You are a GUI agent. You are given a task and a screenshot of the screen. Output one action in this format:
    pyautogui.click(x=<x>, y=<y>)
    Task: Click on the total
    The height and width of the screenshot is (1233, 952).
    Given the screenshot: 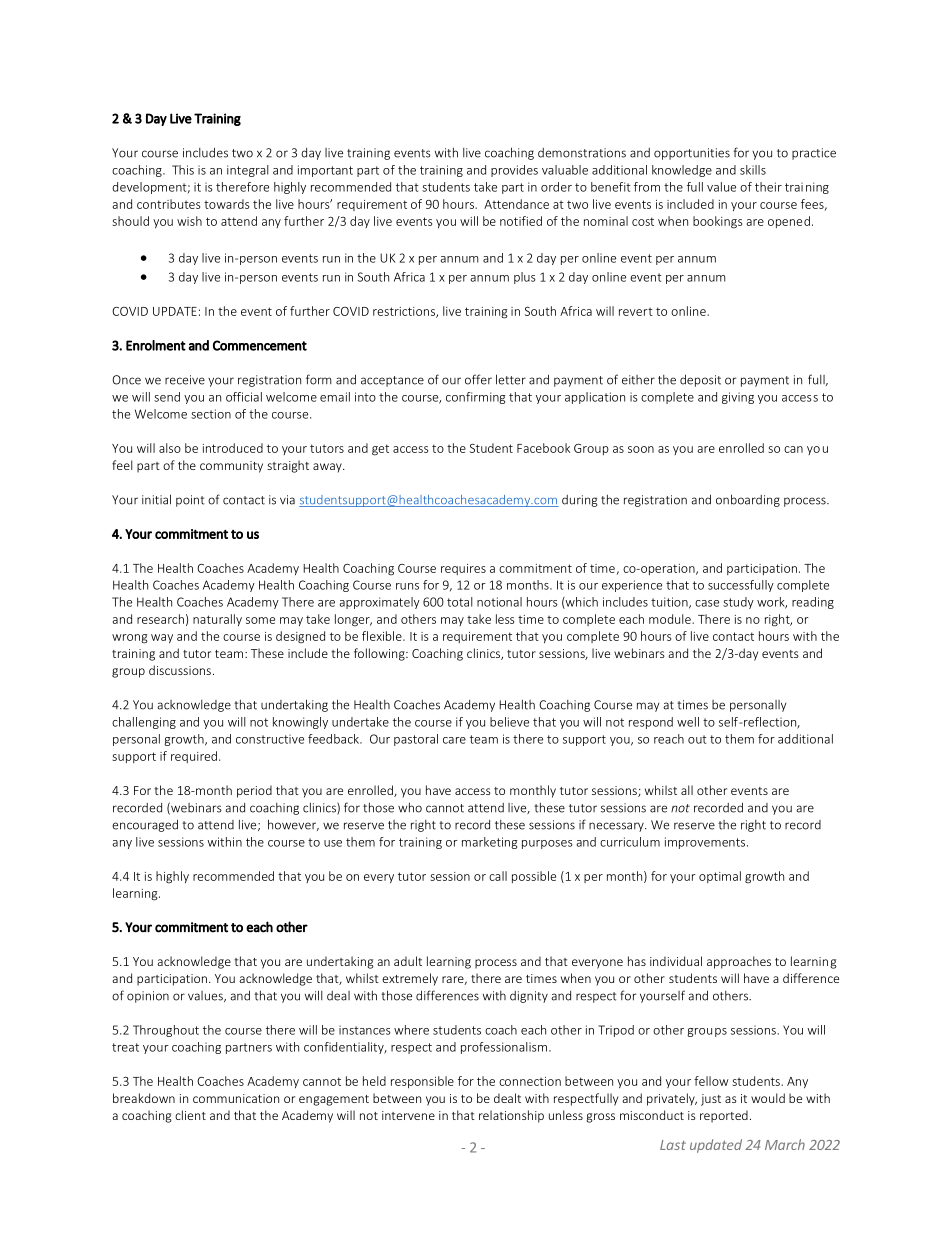 What is the action you would take?
    pyautogui.click(x=460, y=602)
